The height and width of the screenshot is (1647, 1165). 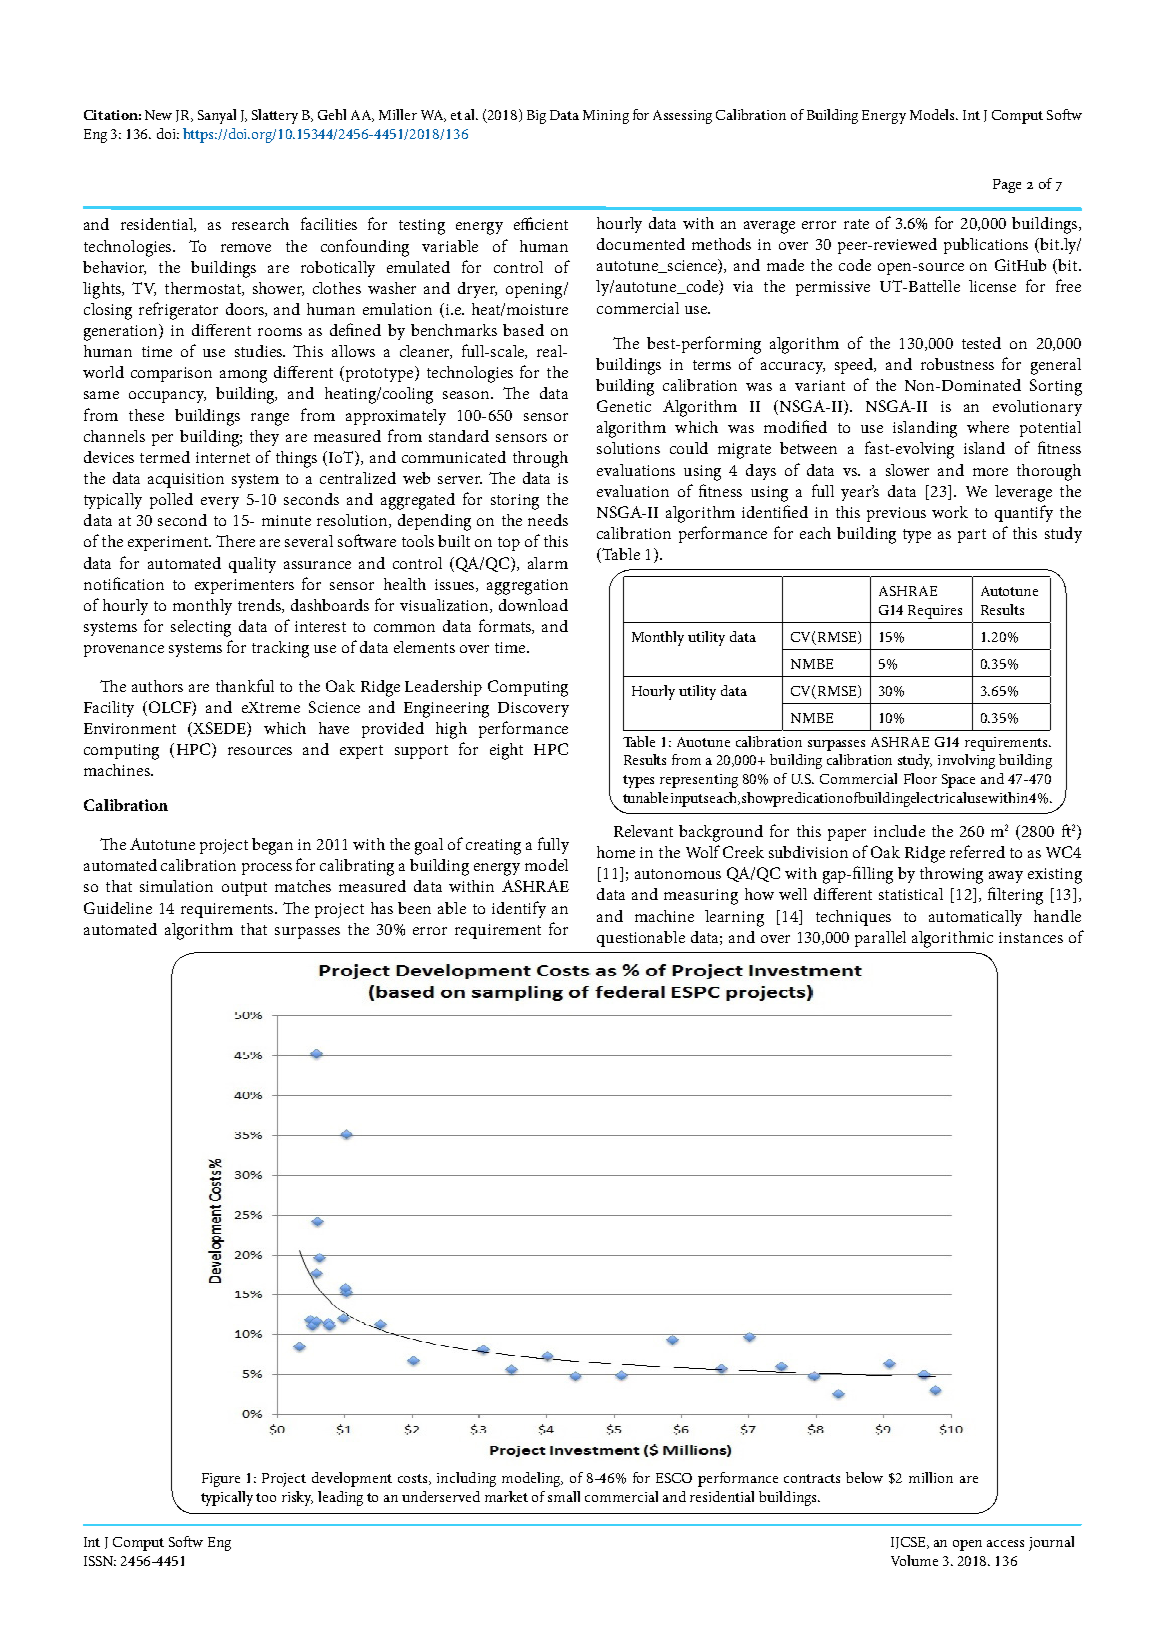 I want to click on Page, so click(x=1007, y=186).
